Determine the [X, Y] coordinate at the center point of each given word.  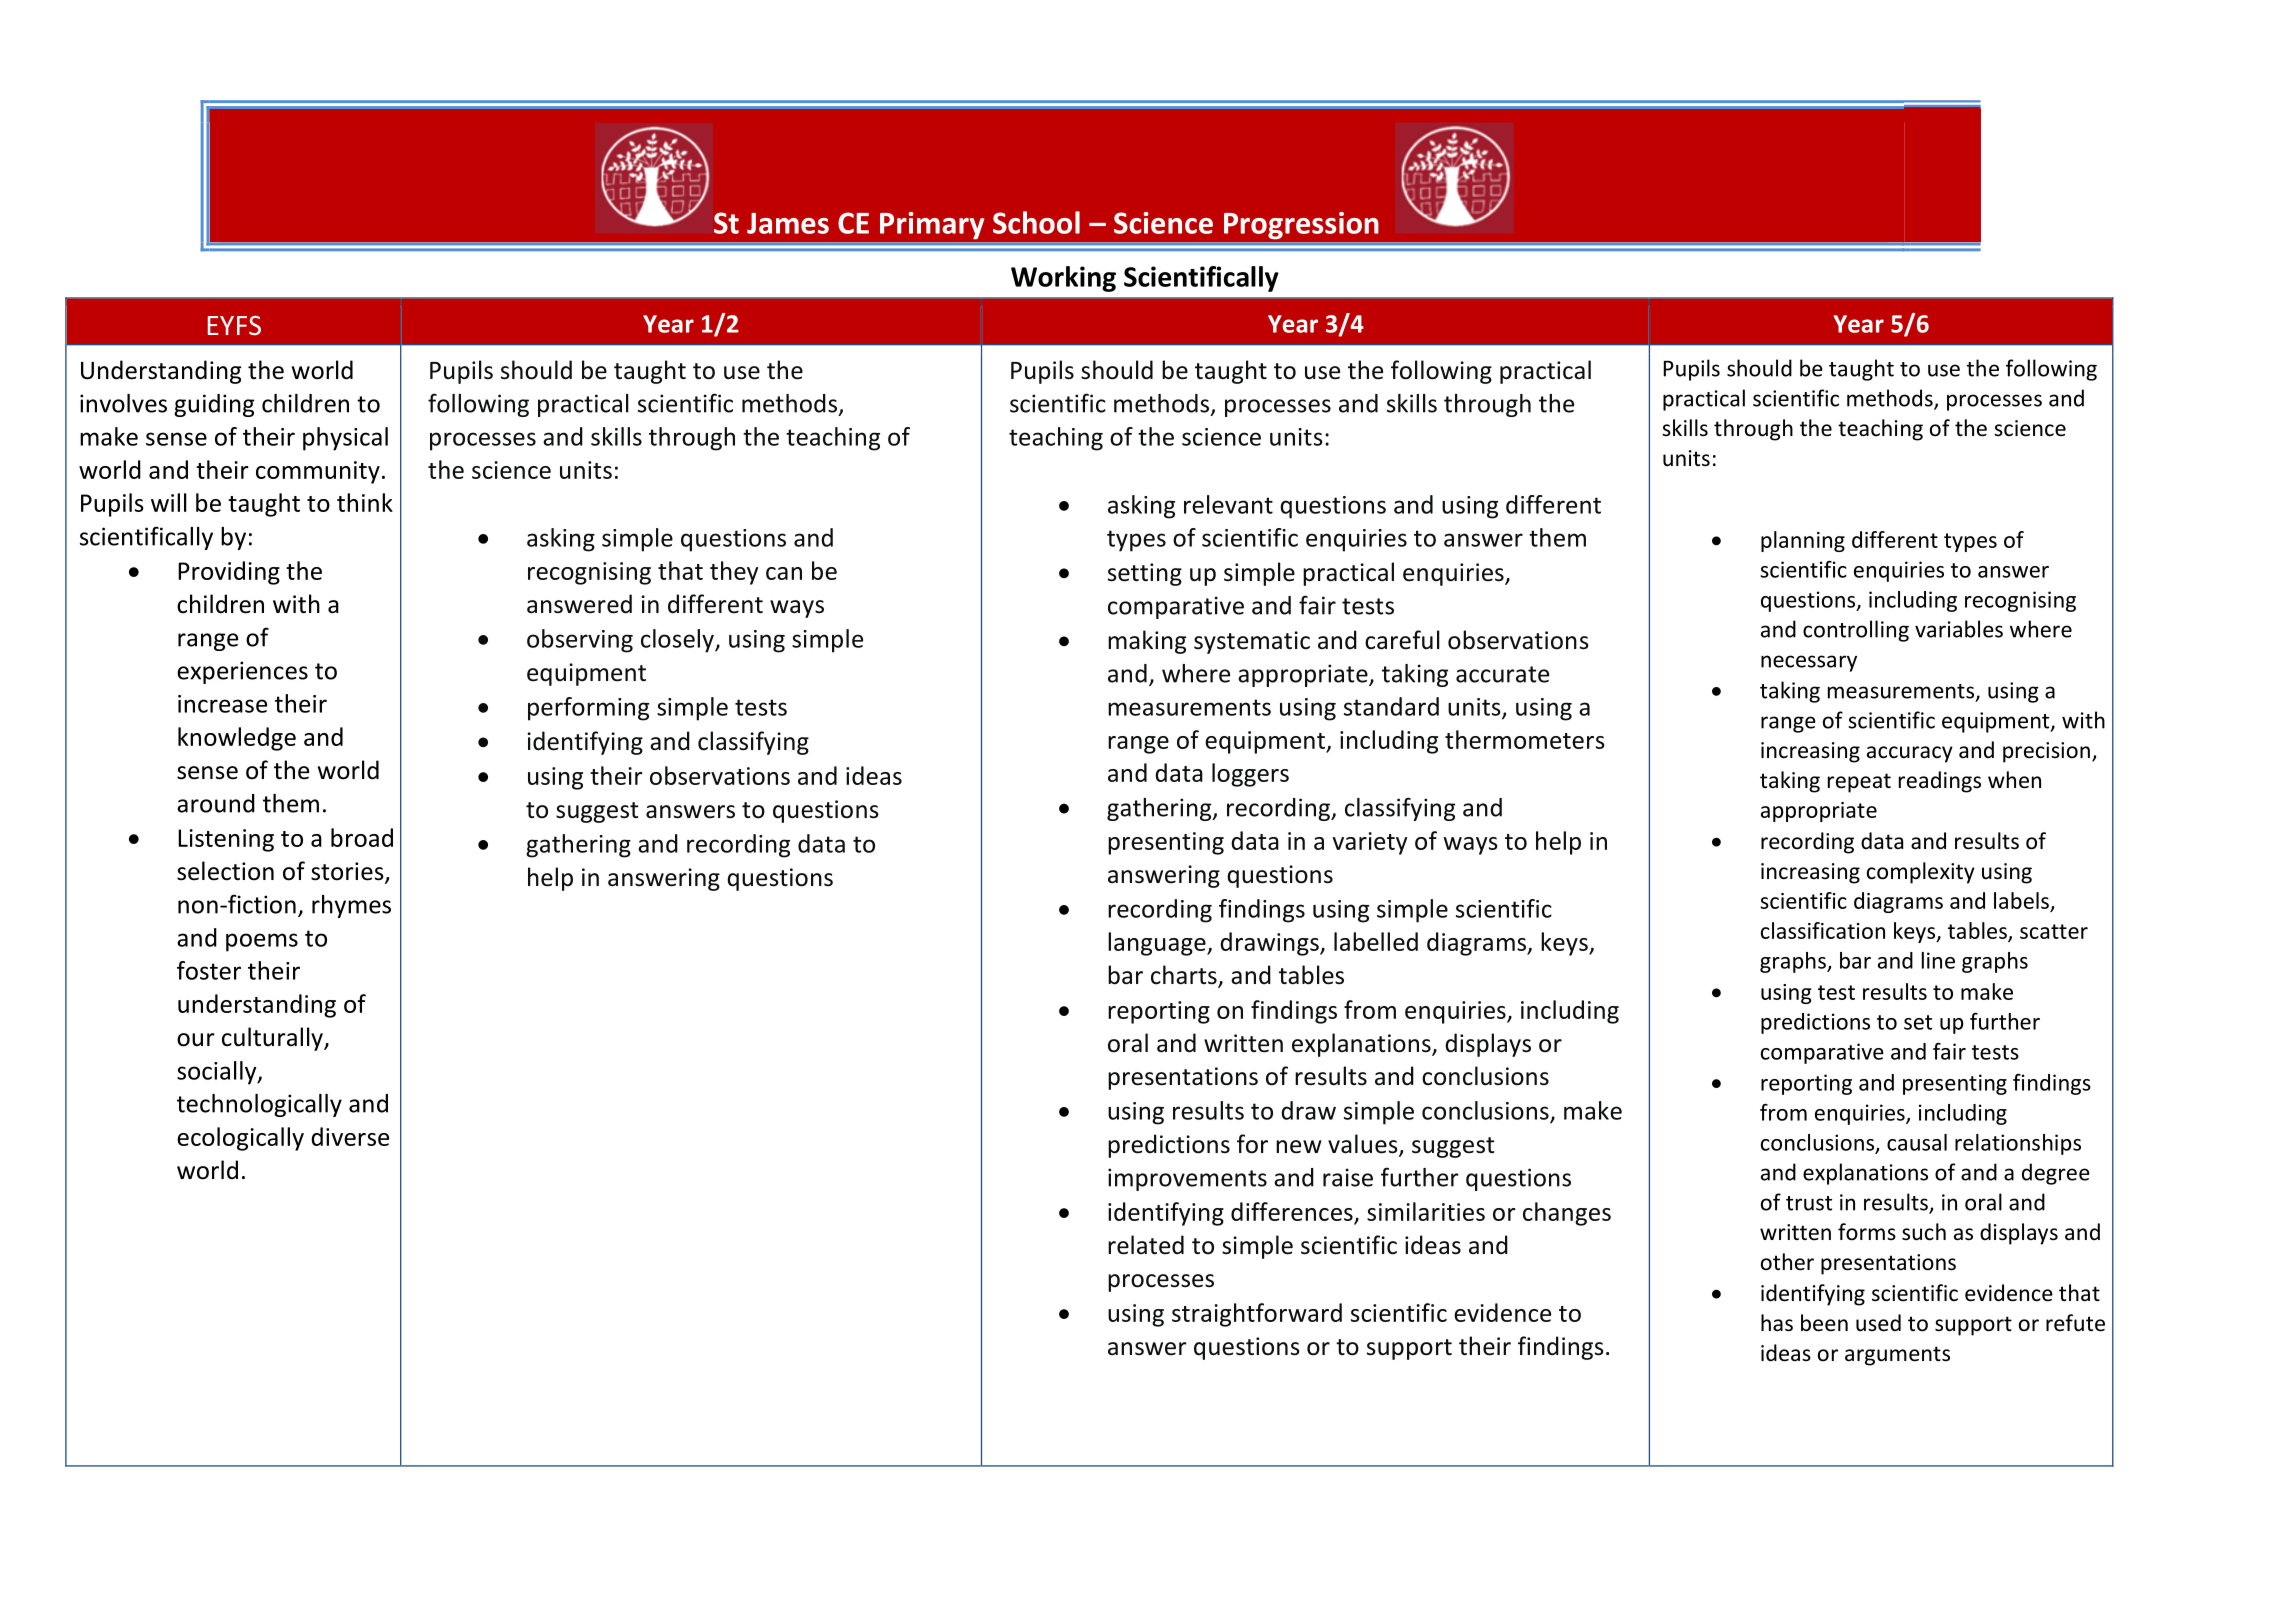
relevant [1228, 504]
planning [1803, 541]
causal [1917, 1142]
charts [1185, 976]
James [788, 223]
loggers [1250, 775]
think [365, 502]
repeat [1859, 783]
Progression [1301, 225]
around [216, 803]
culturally [273, 1039]
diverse [350, 1136]
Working [1063, 279]
